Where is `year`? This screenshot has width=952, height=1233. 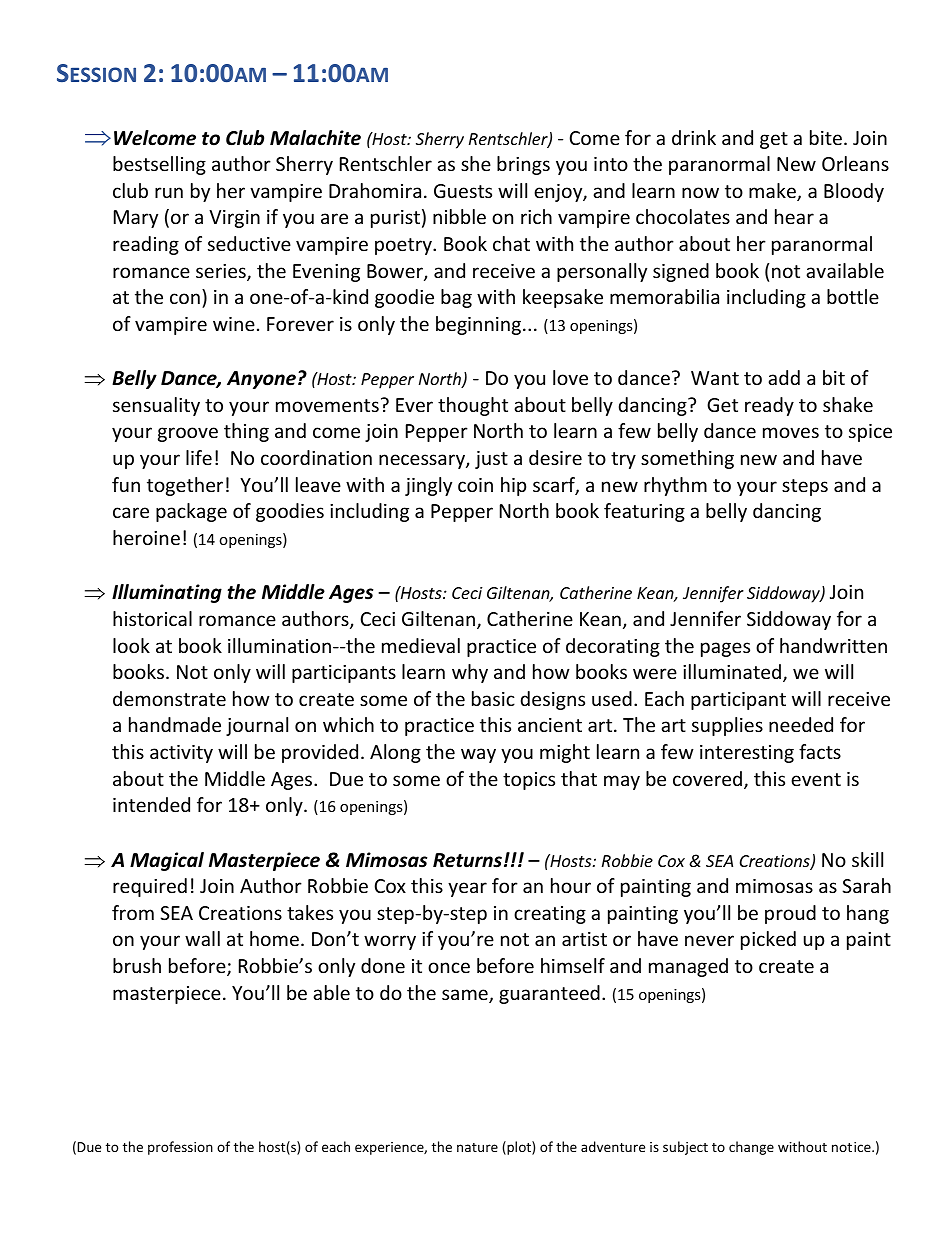 year is located at coordinates (467, 889).
